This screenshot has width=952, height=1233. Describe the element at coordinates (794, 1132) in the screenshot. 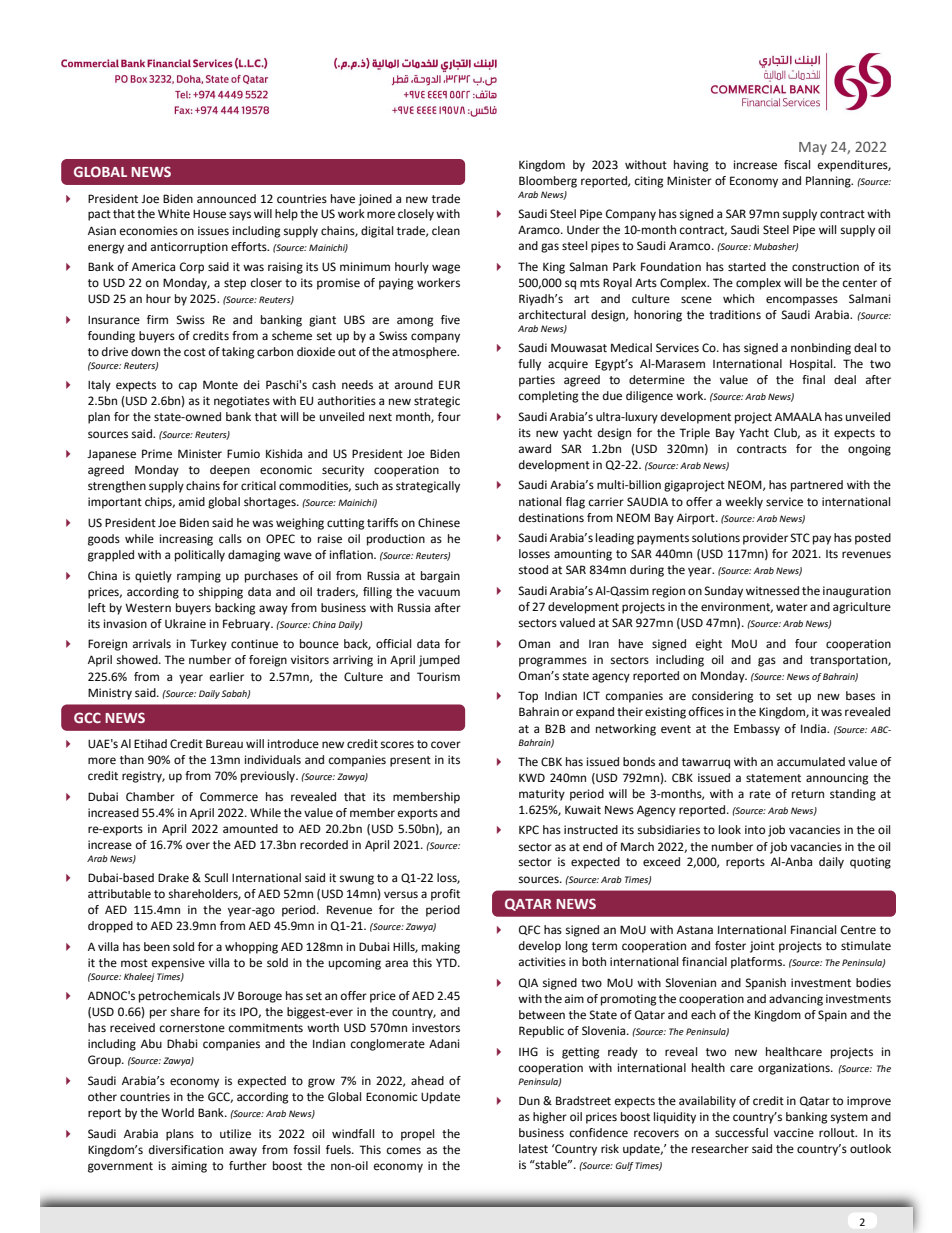

I see `vaccine` at that location.
